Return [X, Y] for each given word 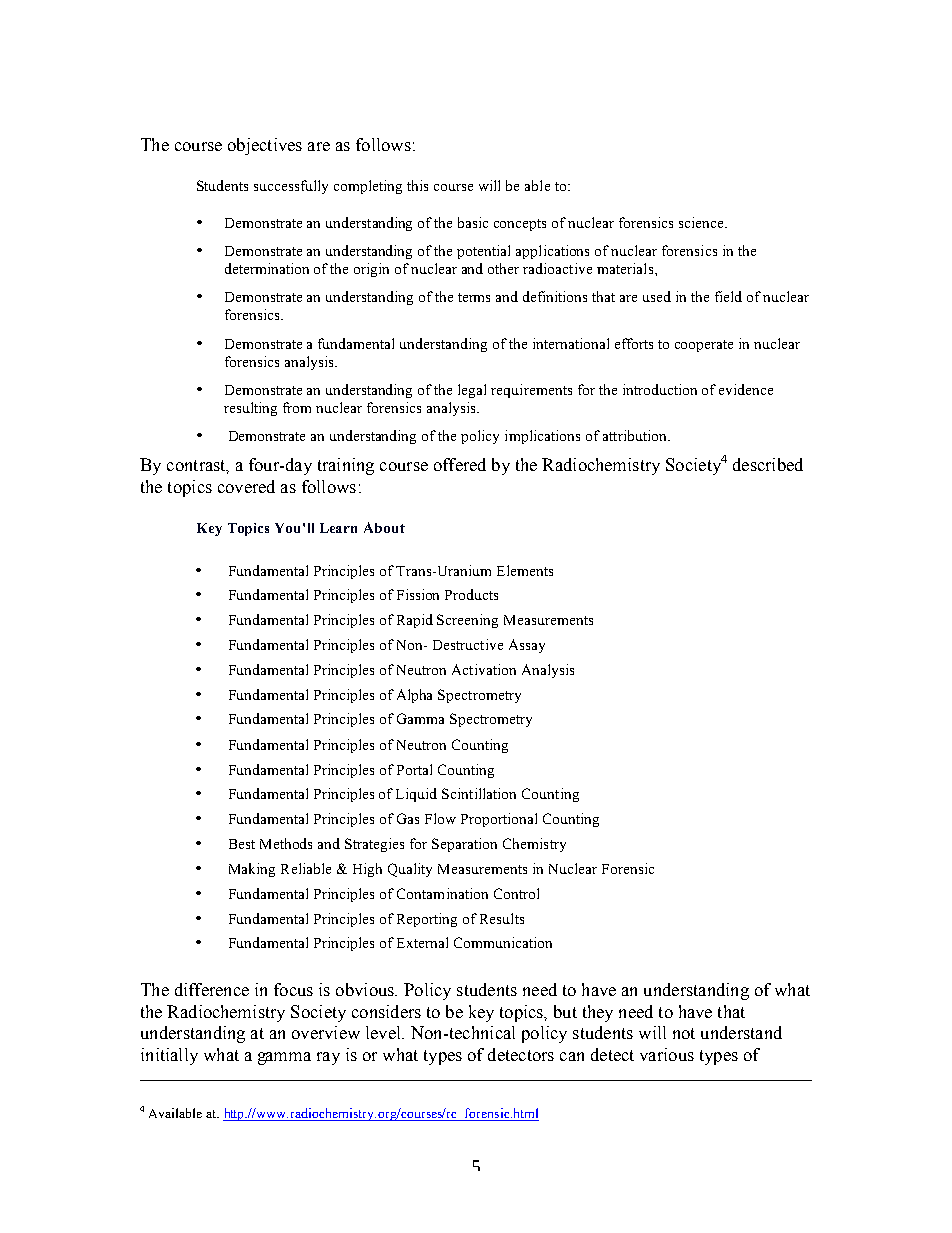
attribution [636, 435]
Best [242, 844]
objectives [265, 146]
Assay [527, 646]
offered [460, 464]
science [702, 222]
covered [246, 486]
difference [212, 989]
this [417, 185]
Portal [414, 769]
